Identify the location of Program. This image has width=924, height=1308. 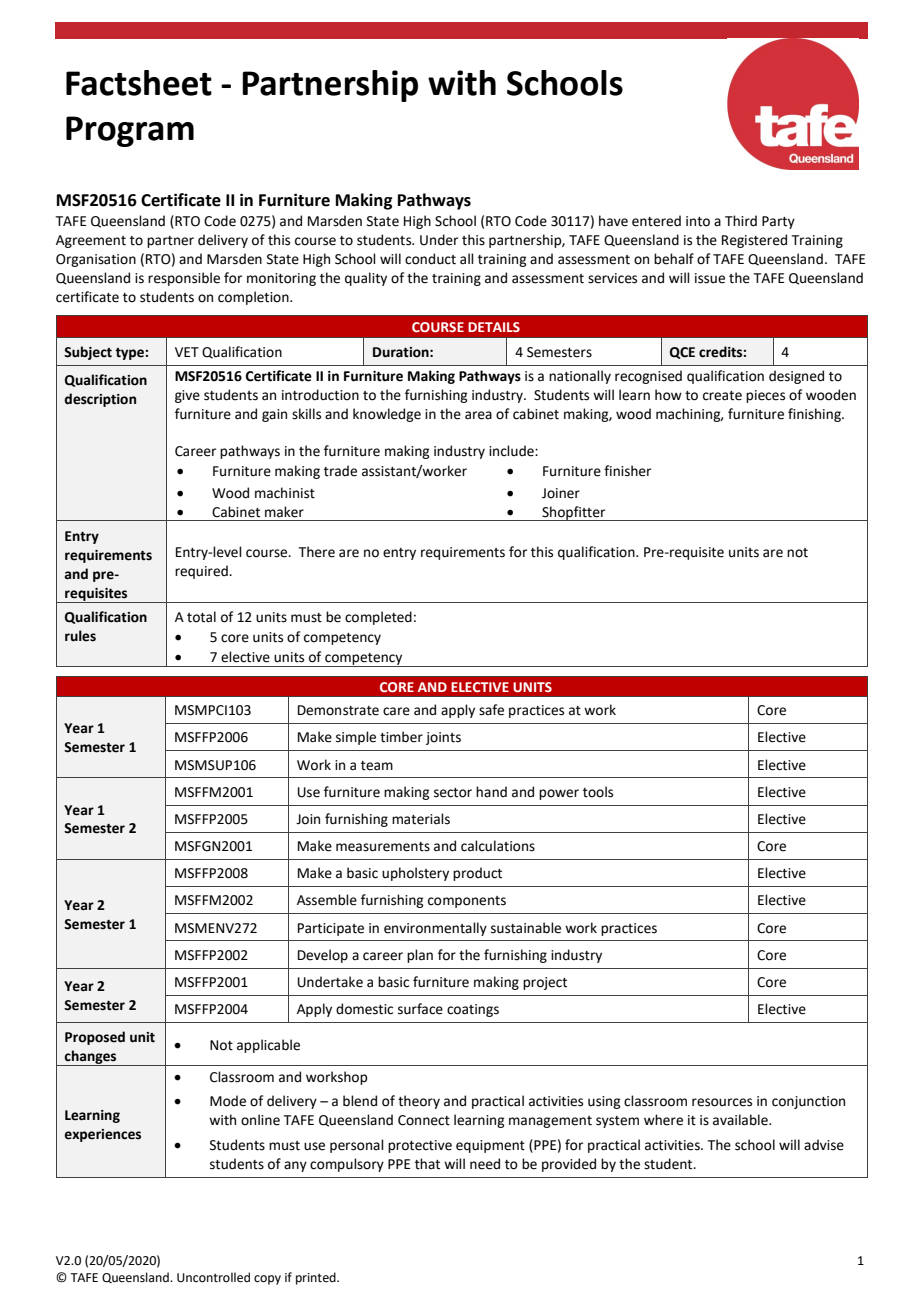
(130, 131).
